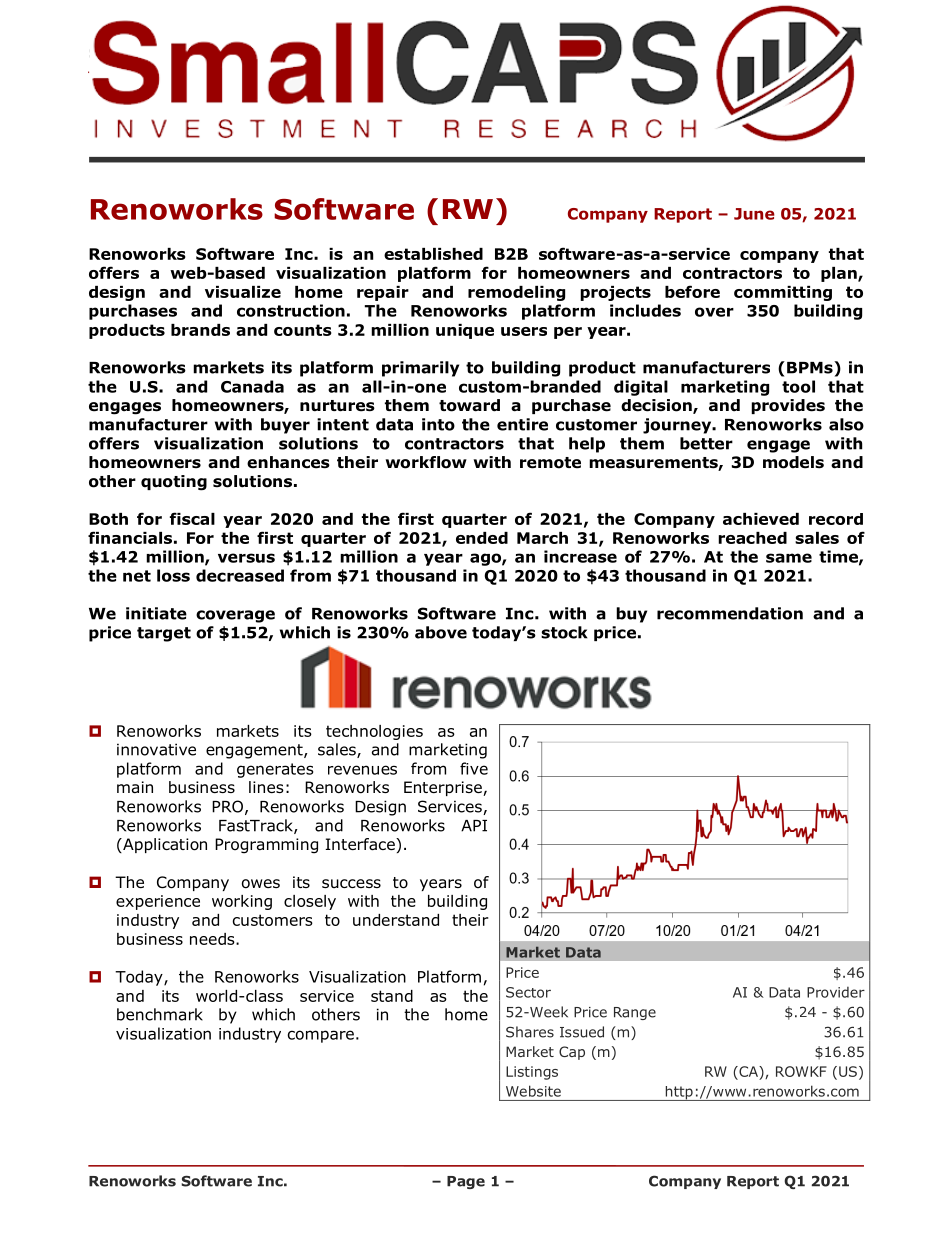 This screenshot has height=1233, width=952. Describe the element at coordinates (754, 214) in the screenshot. I see `June` at that location.
